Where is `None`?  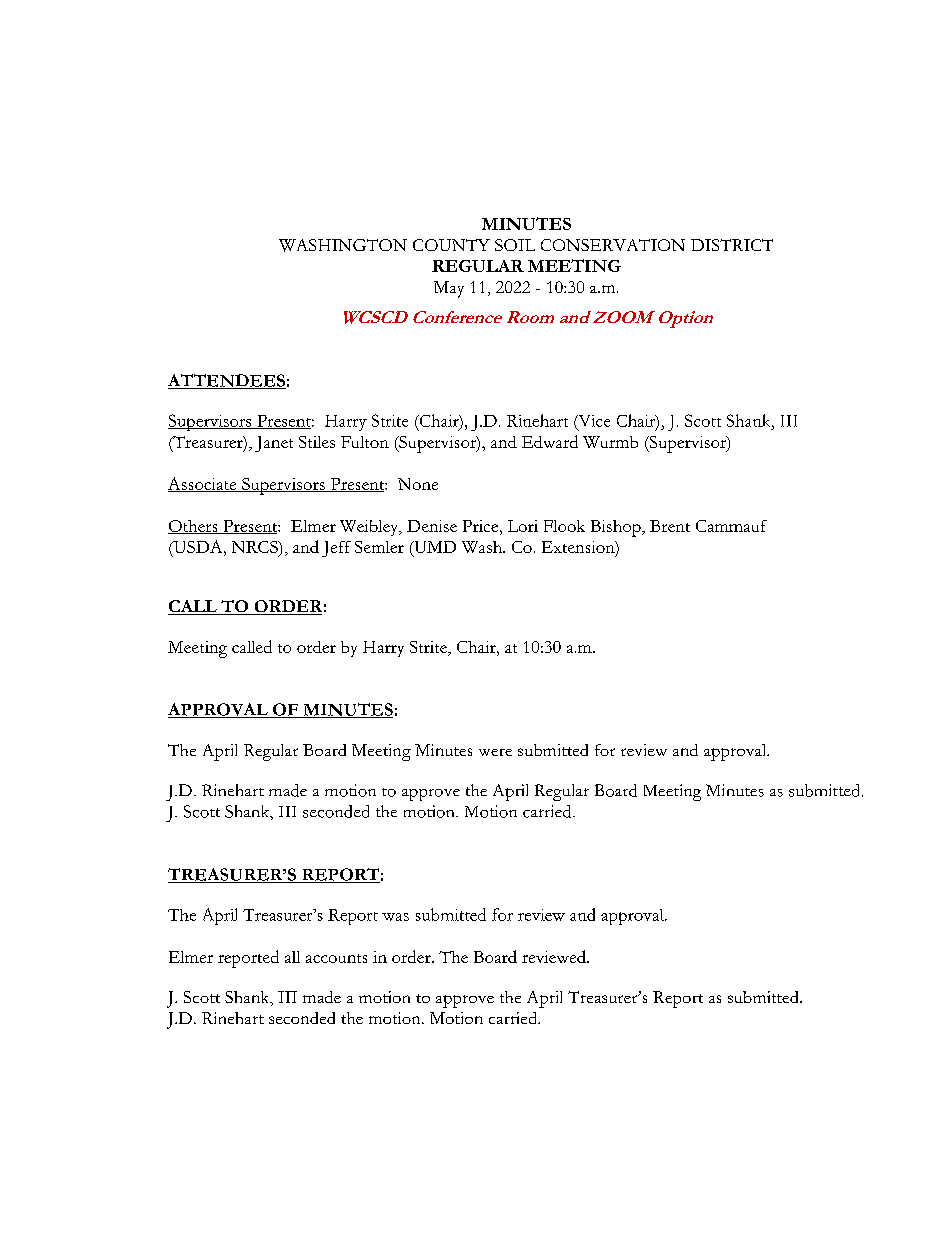 None is located at coordinates (418, 484).
